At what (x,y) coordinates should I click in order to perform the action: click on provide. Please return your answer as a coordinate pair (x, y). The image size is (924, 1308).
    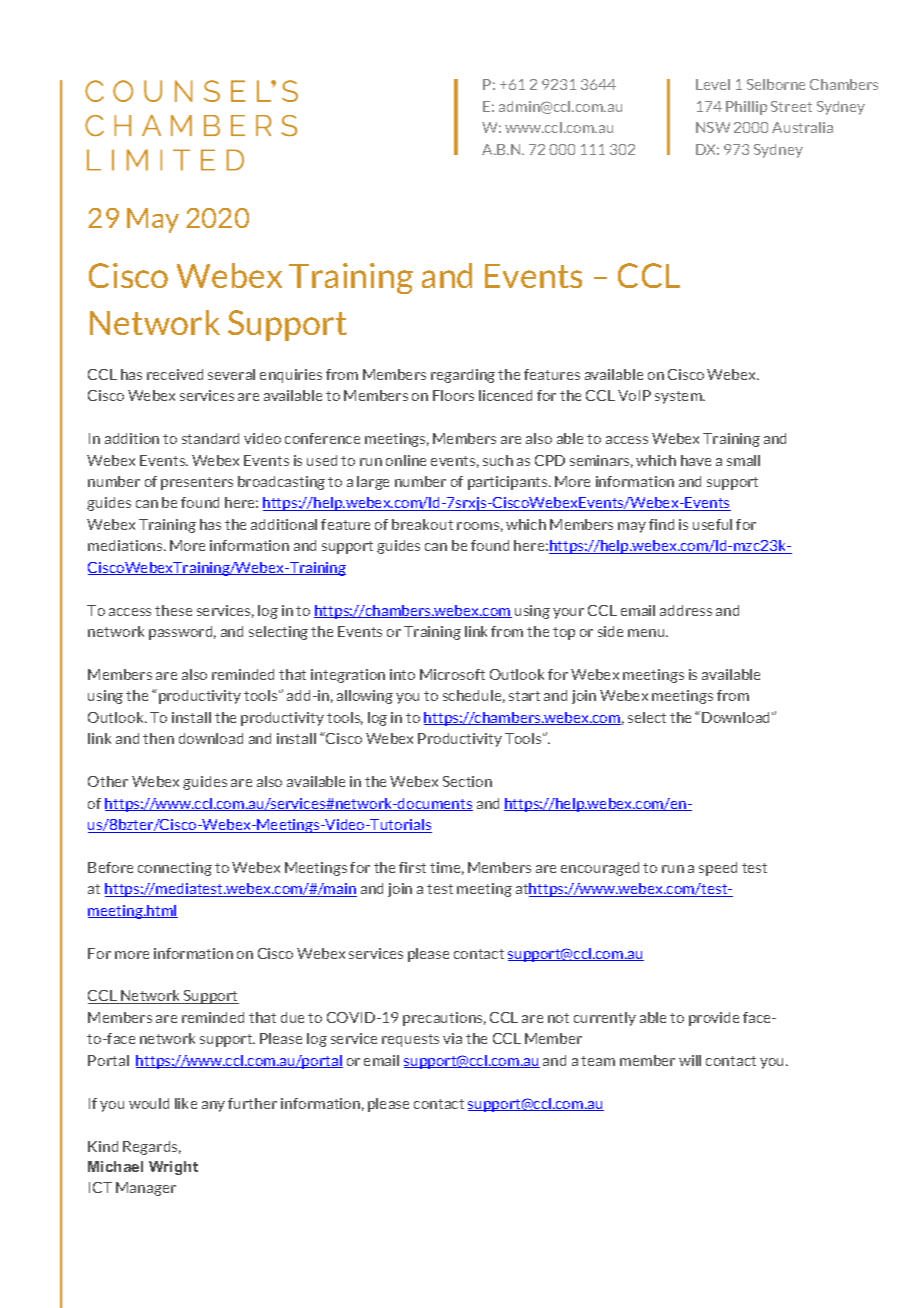
    Looking at the image, I should click on (714, 1019).
